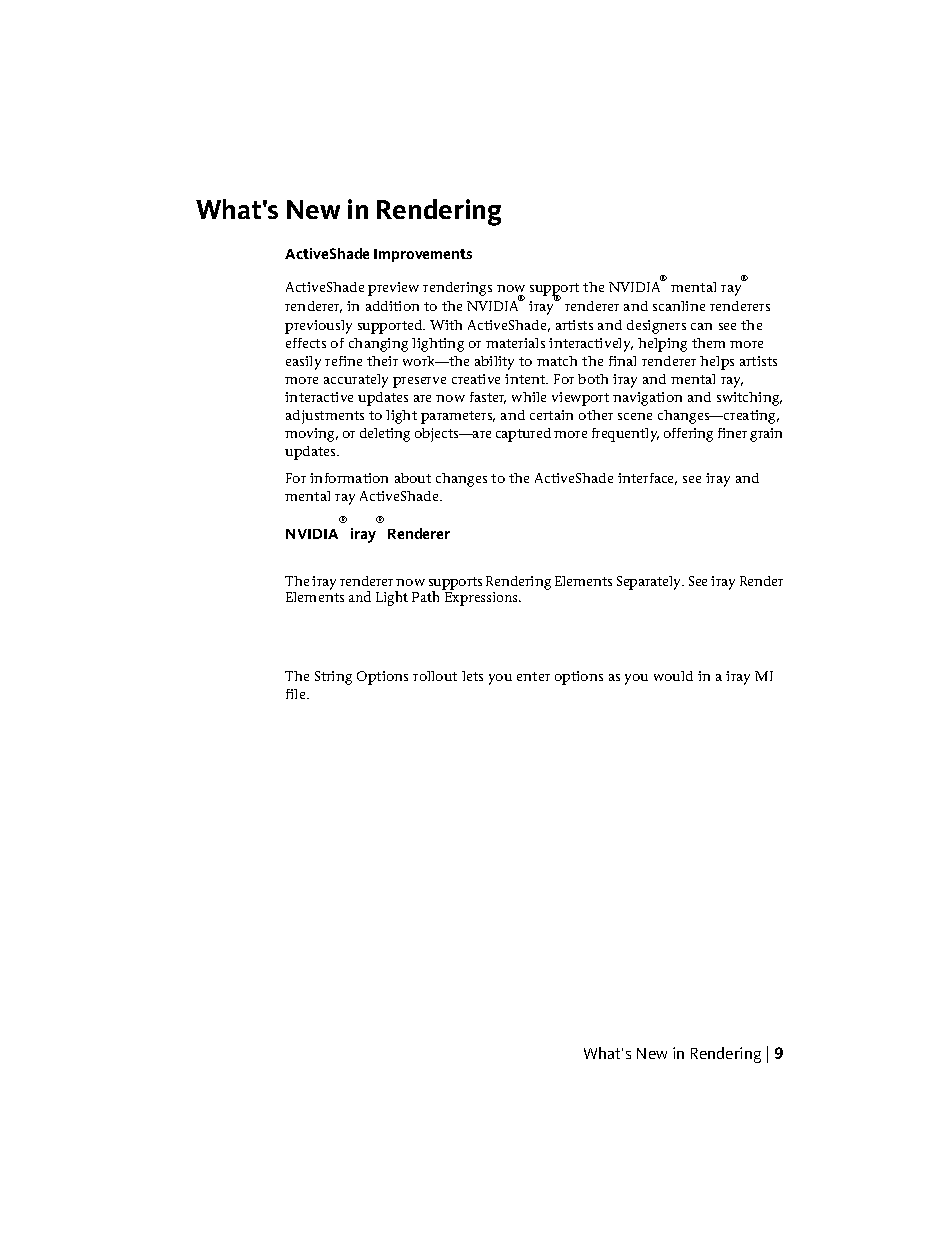 This image has width=952, height=1233. I want to click on enter, so click(533, 676).
